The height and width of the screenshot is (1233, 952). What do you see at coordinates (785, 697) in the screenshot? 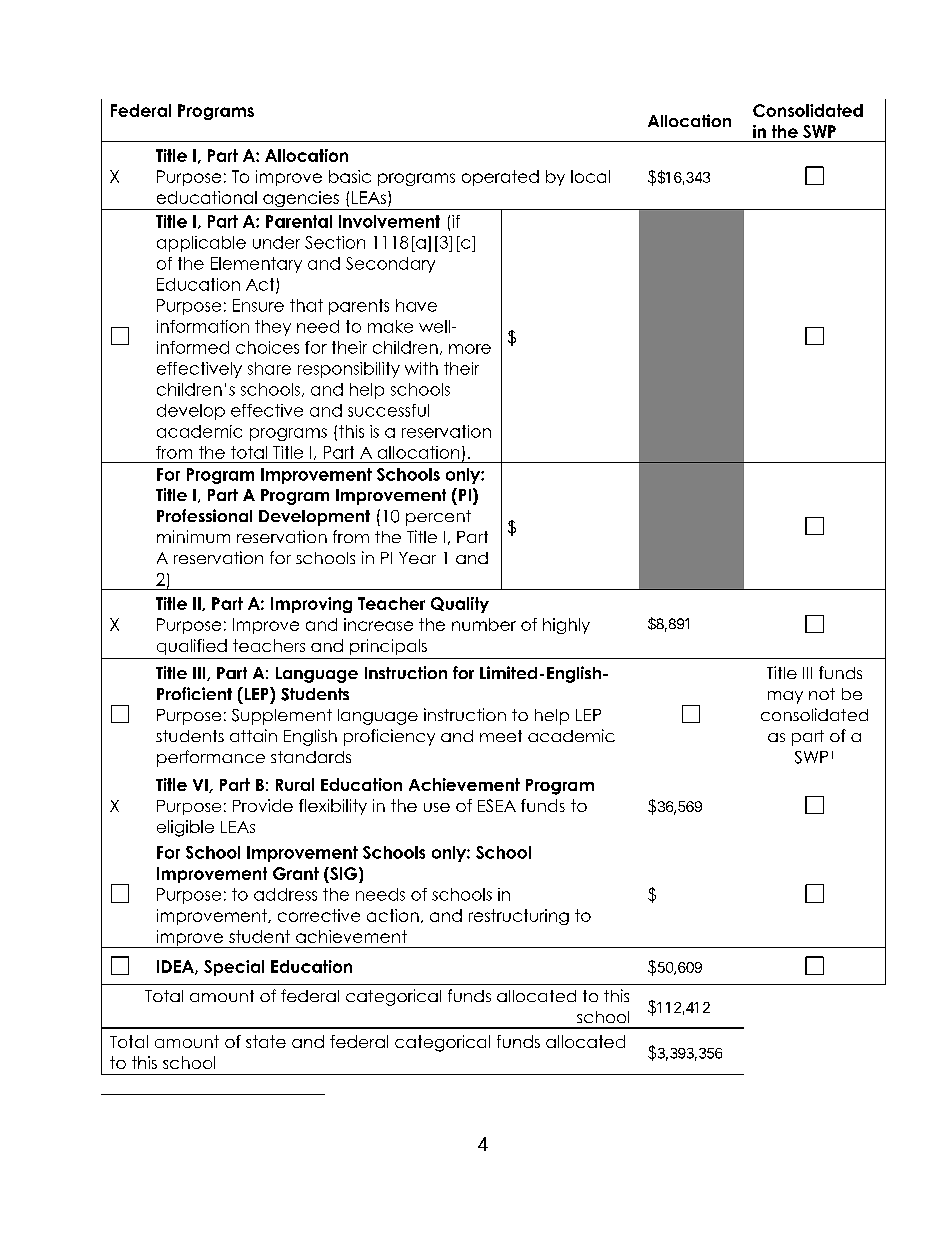
I see `may` at bounding box center [785, 697].
